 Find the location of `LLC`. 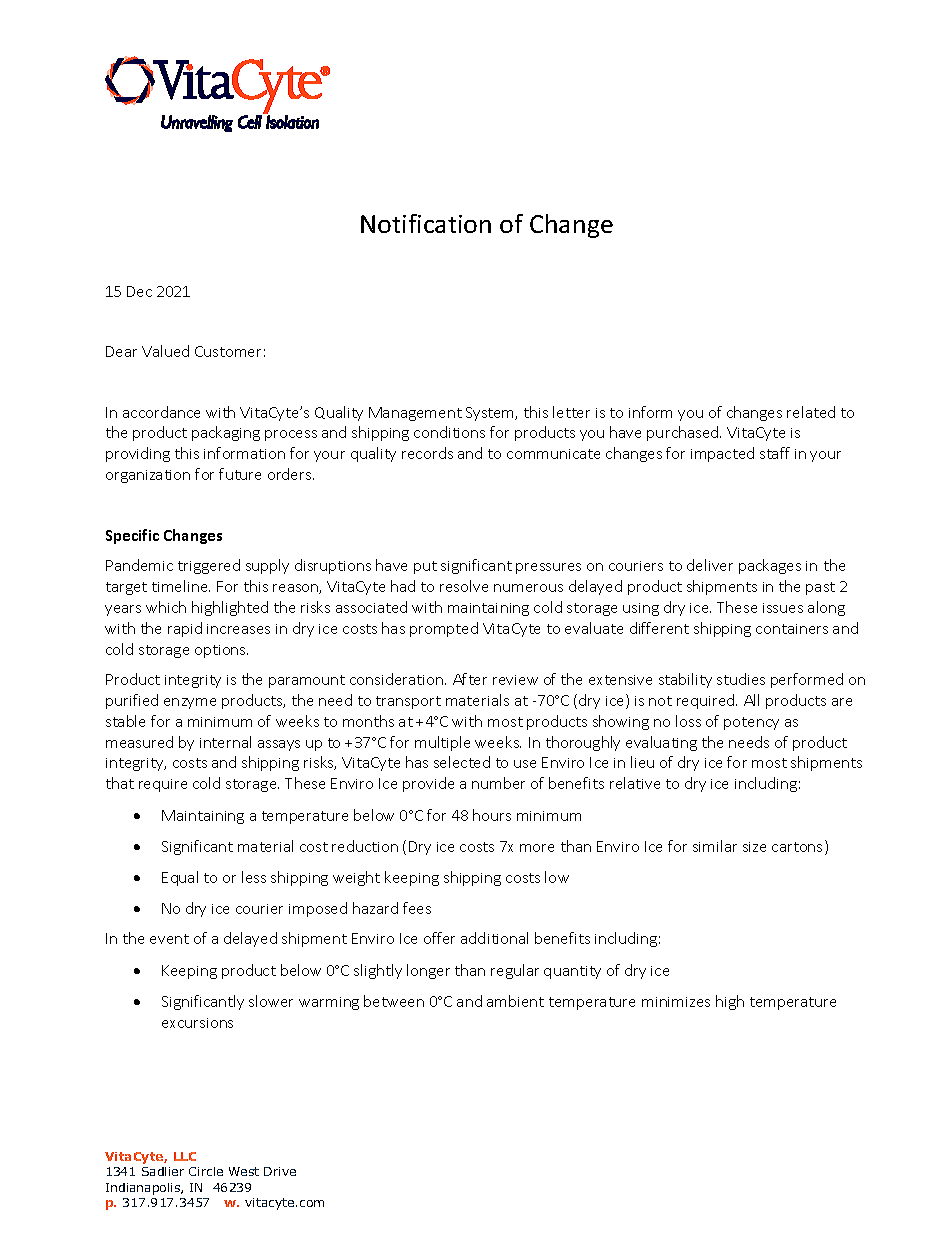

LLC is located at coordinates (185, 1156).
